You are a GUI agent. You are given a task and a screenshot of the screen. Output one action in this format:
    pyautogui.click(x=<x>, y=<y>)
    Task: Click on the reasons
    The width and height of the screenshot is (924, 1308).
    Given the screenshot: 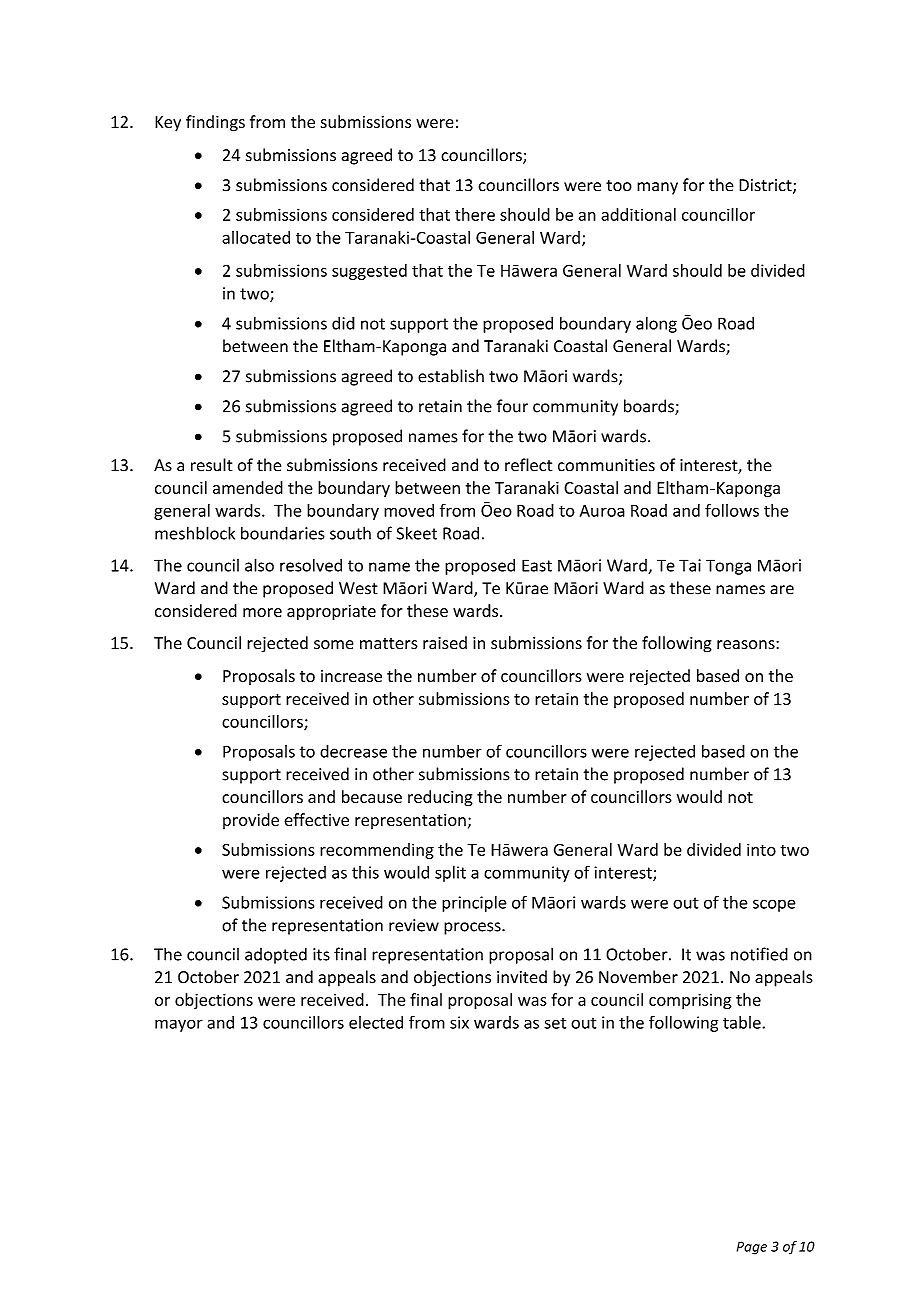 What is the action you would take?
    pyautogui.click(x=747, y=645)
